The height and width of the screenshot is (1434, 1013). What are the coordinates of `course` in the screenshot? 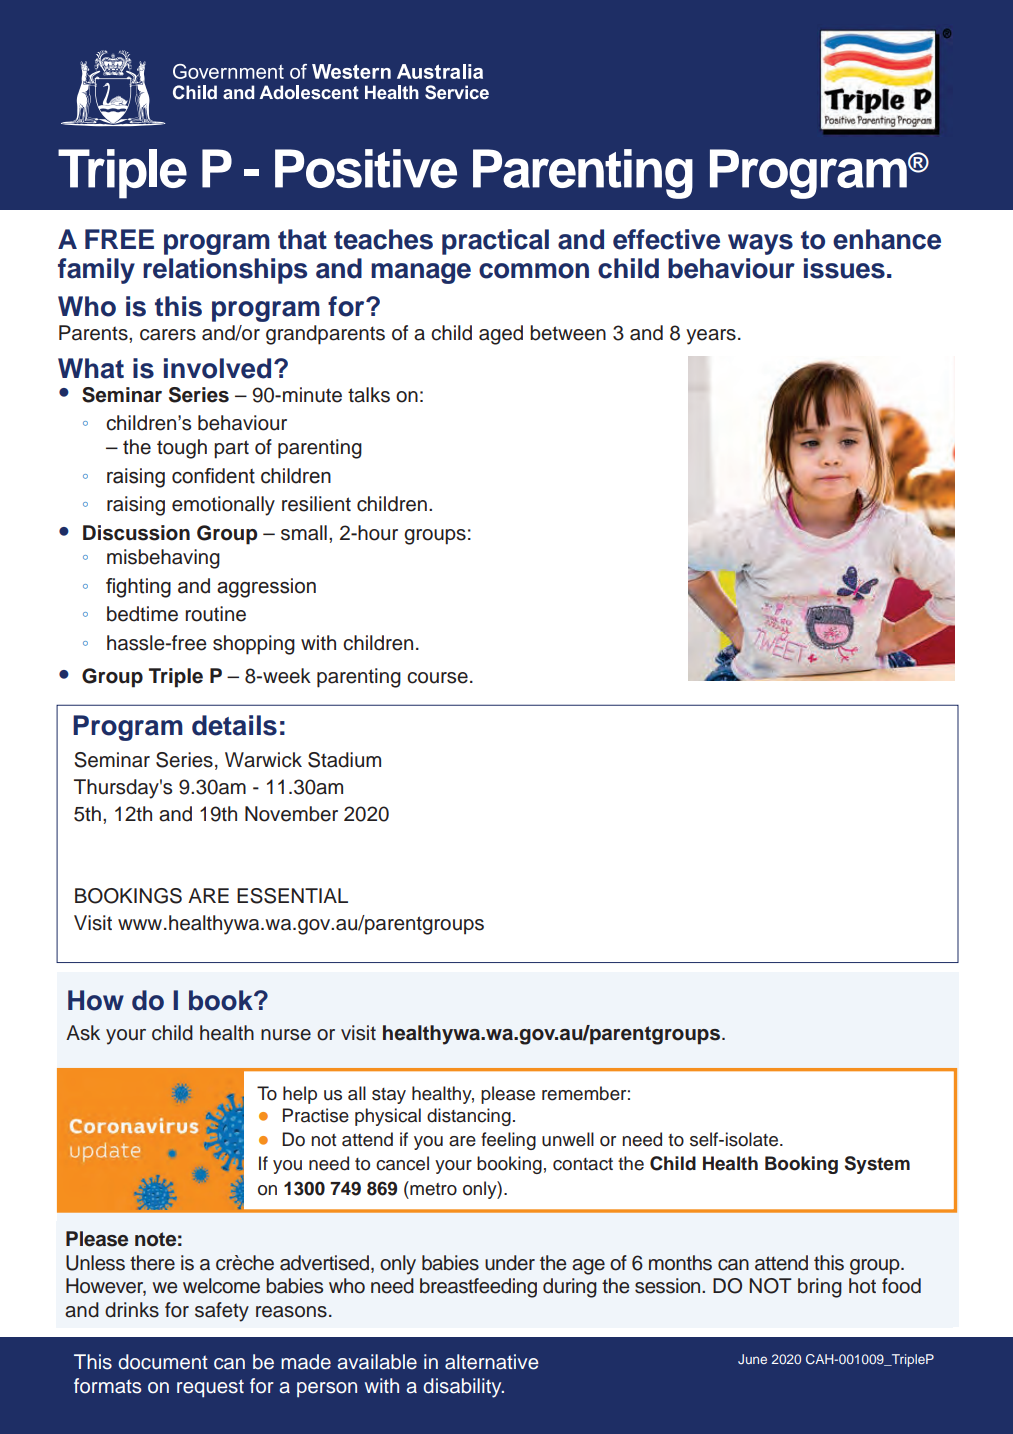 It's located at (437, 678).
